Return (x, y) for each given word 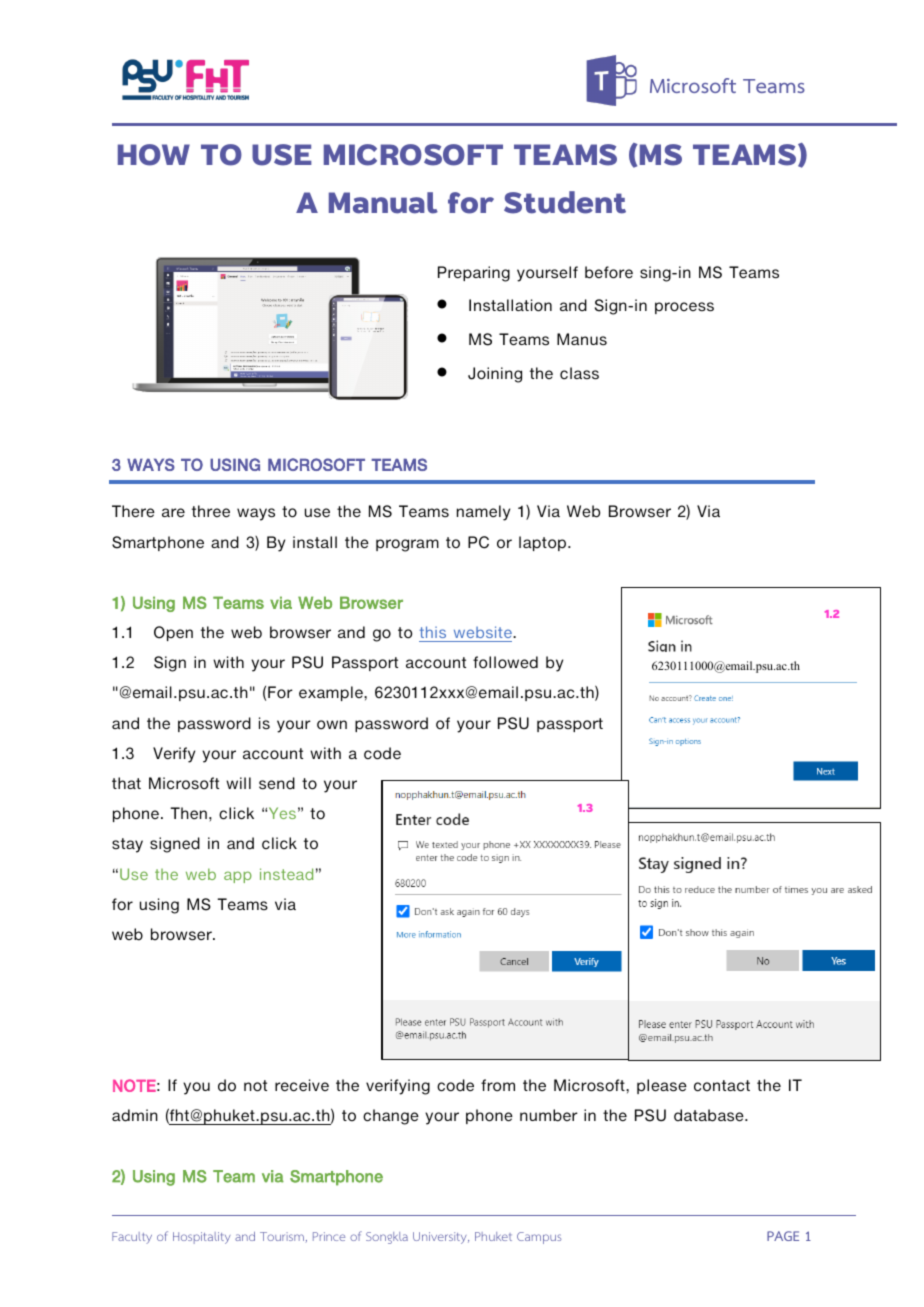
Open (173, 633)
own (332, 725)
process (684, 308)
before (609, 272)
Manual (383, 203)
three (211, 511)
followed (505, 662)
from (498, 1085)
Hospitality (202, 1238)
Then (188, 813)
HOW (154, 155)
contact (722, 1086)
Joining (495, 375)
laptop (544, 543)
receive (302, 1085)
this (433, 632)
